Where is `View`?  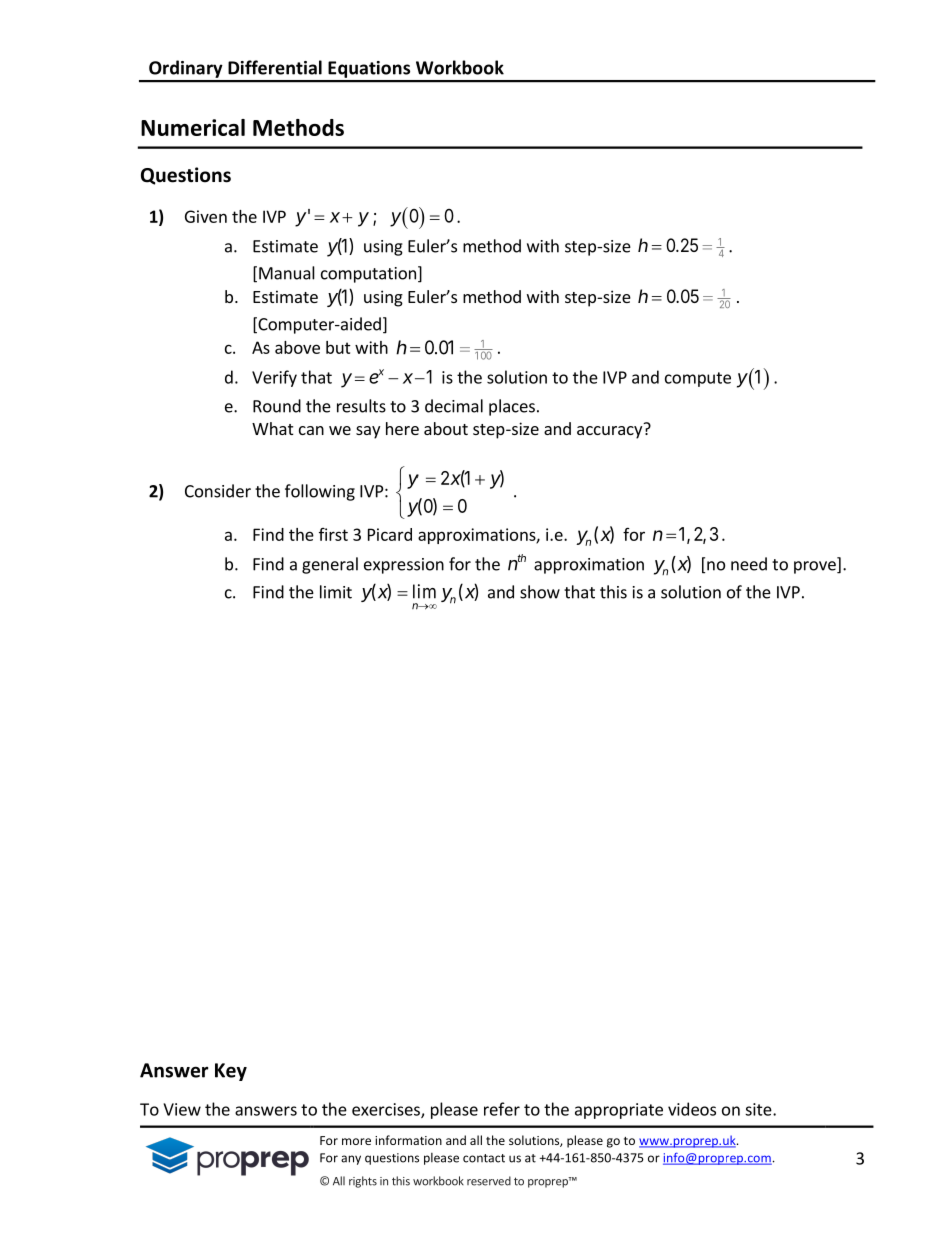 View is located at coordinates (182, 1109).
